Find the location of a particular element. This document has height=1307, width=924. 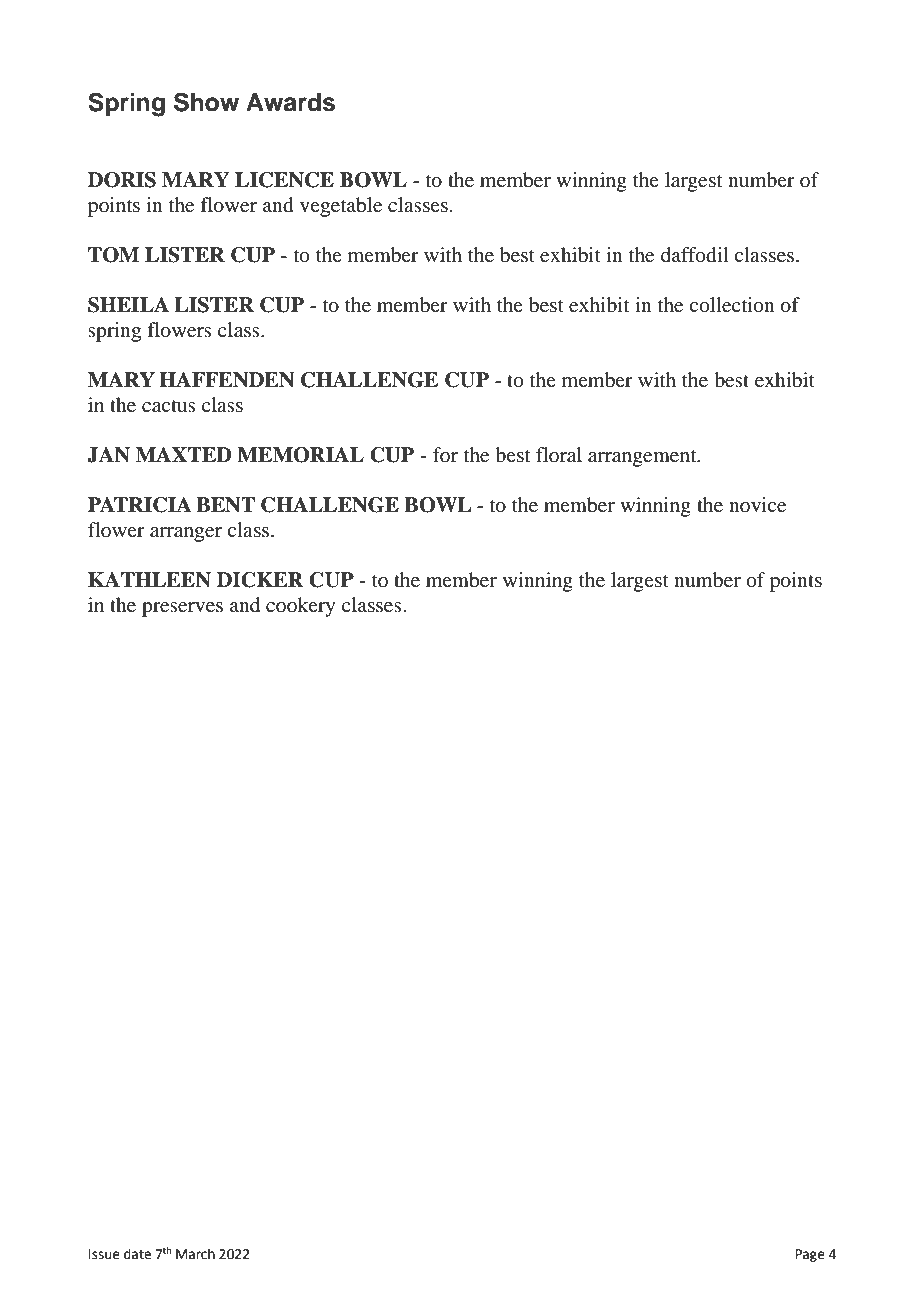

BENT is located at coordinates (225, 505).
